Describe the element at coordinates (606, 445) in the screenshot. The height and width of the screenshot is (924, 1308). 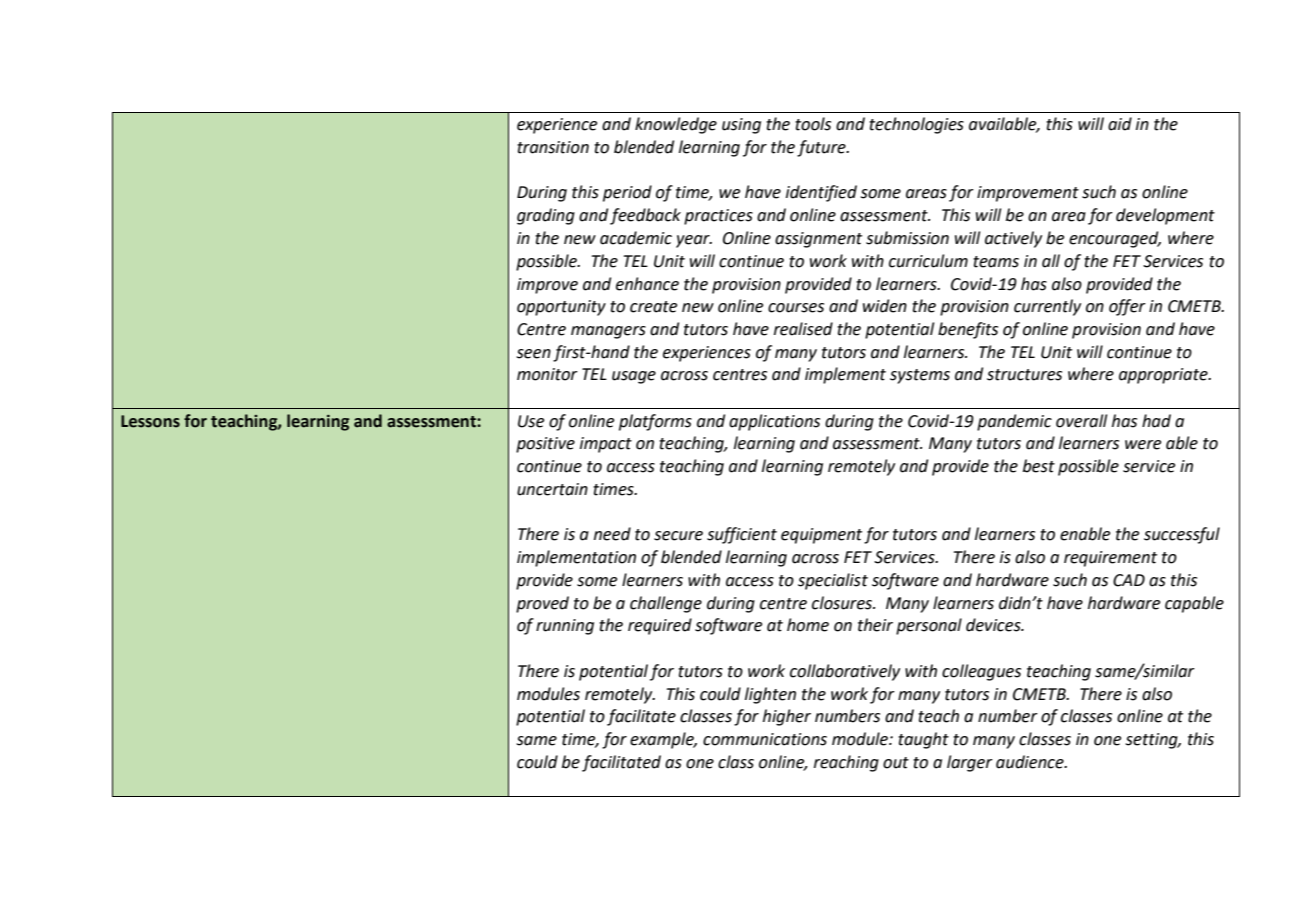
I see `impact` at that location.
